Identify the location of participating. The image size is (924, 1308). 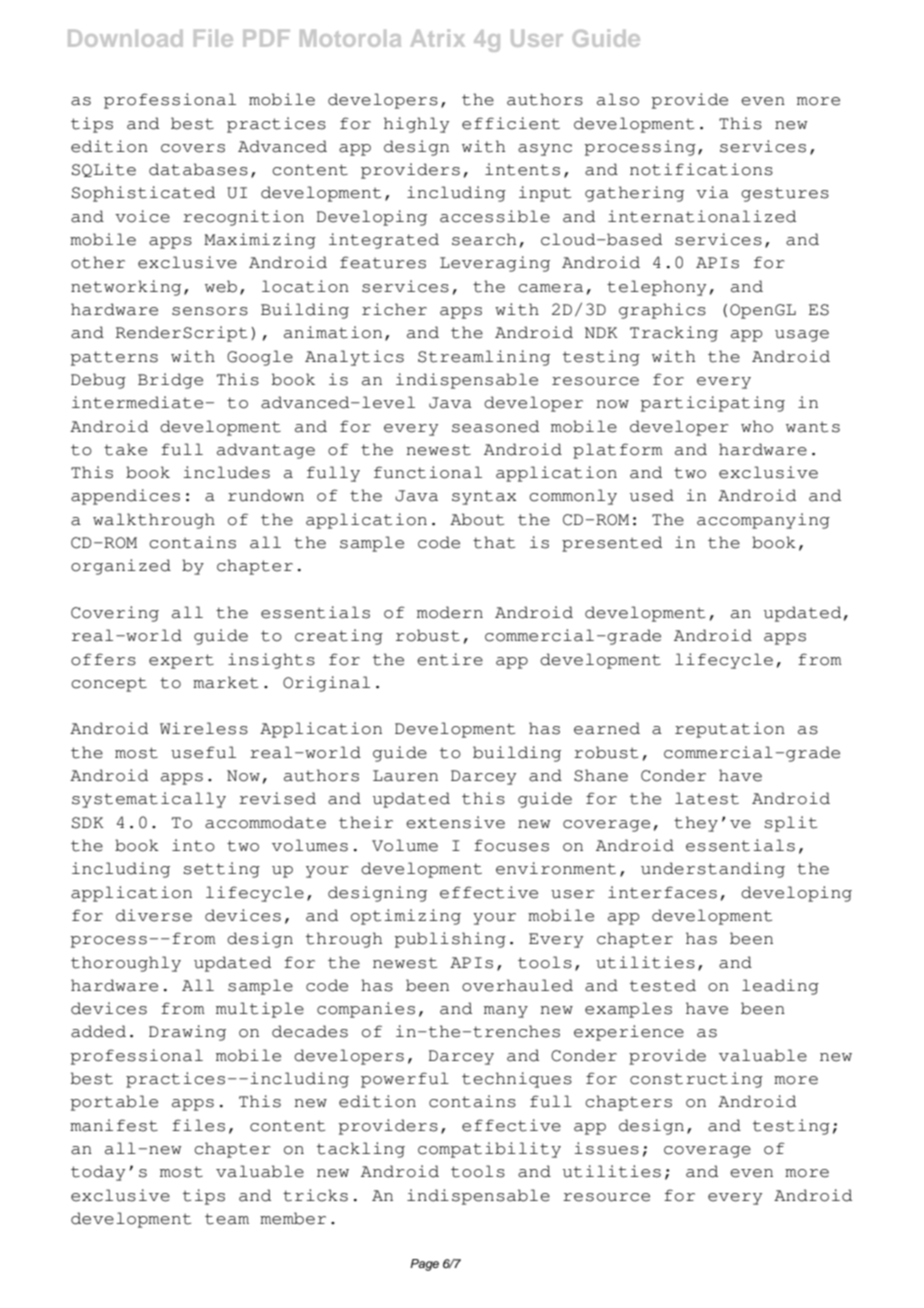
(713, 404).
